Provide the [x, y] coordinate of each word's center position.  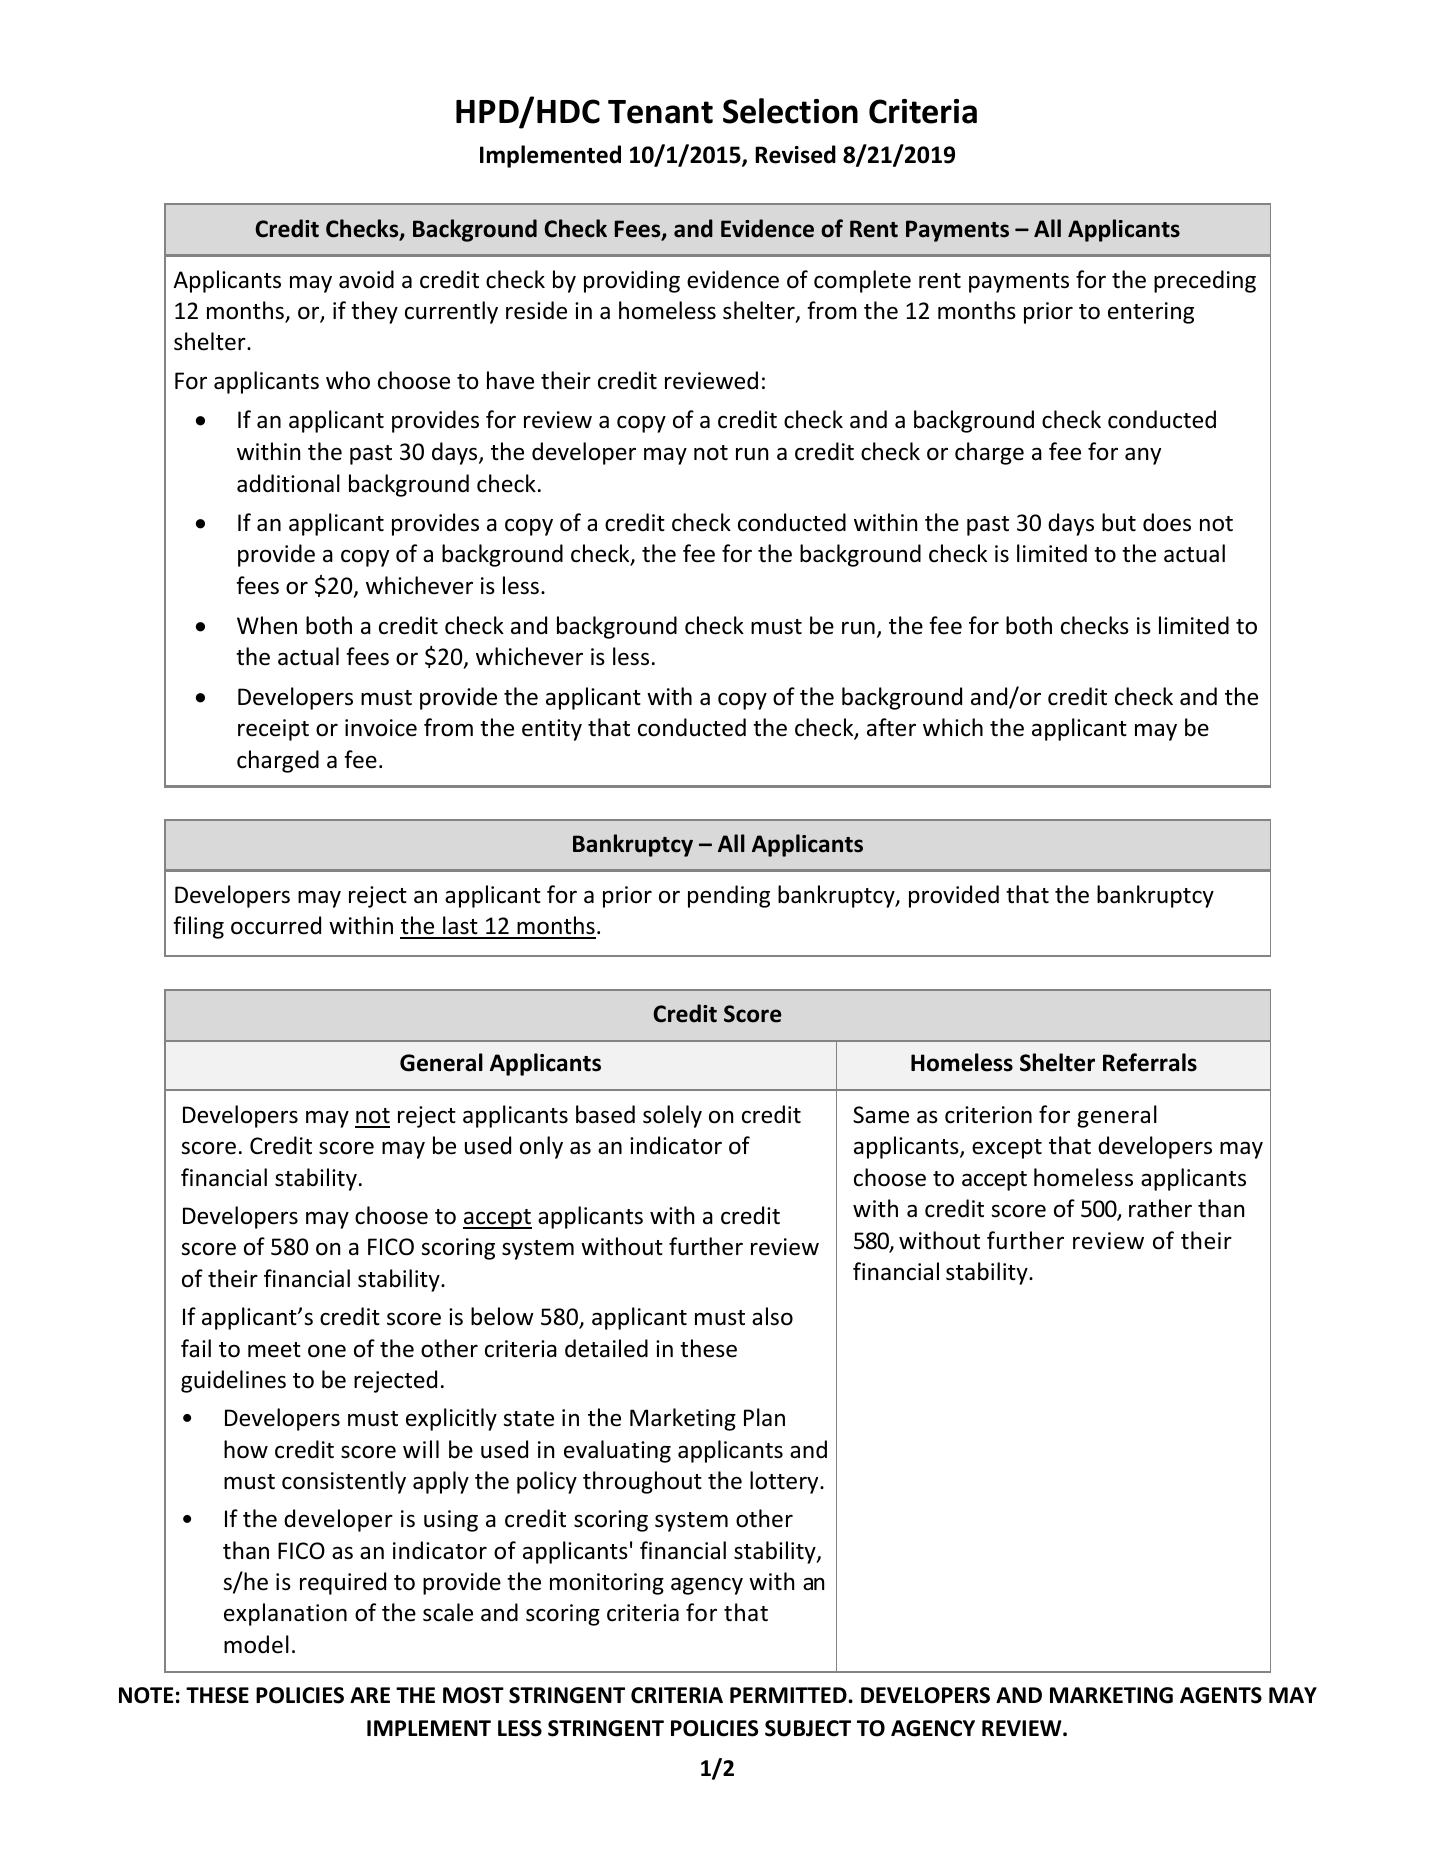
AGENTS [1221, 1695]
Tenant [660, 112]
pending [729, 896]
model [256, 1644]
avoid [366, 279]
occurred [276, 925]
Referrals [1150, 1062]
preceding [1205, 281]
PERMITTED [789, 1695]
